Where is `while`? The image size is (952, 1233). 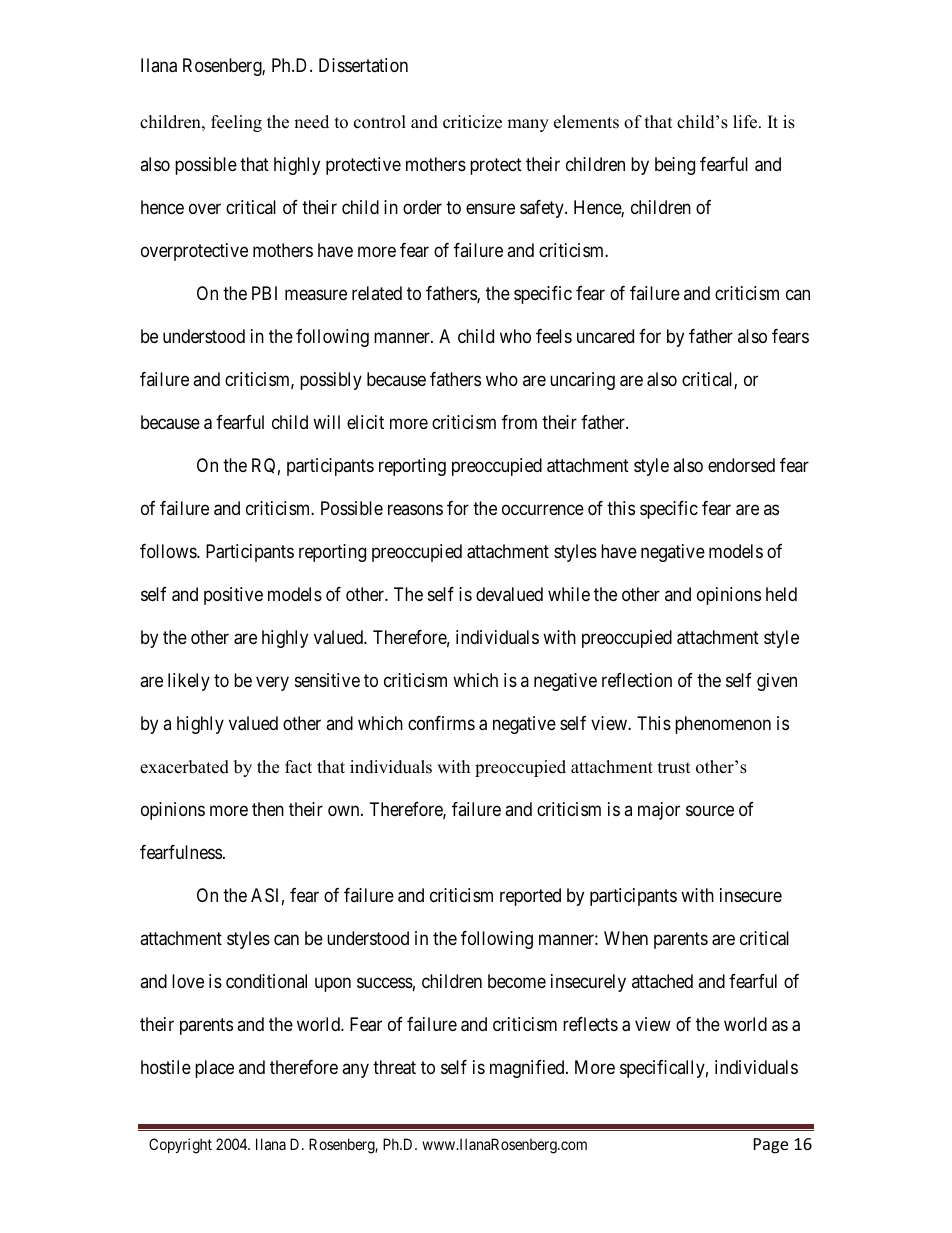
while is located at coordinates (569, 594).
